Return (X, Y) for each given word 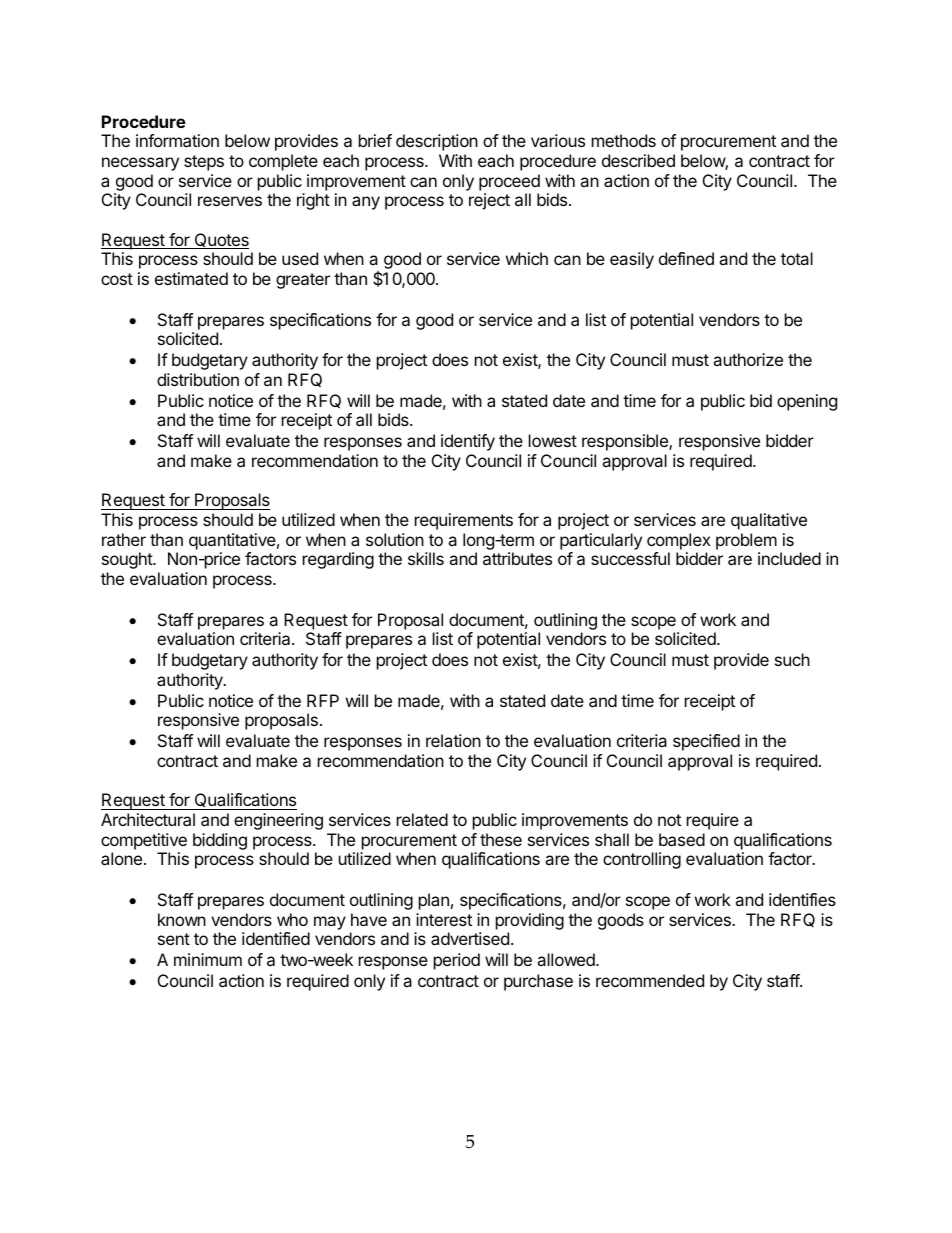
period (457, 961)
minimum (208, 959)
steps (204, 163)
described (638, 160)
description (437, 142)
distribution (198, 379)
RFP (323, 700)
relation (453, 740)
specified (706, 742)
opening (807, 402)
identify (468, 442)
